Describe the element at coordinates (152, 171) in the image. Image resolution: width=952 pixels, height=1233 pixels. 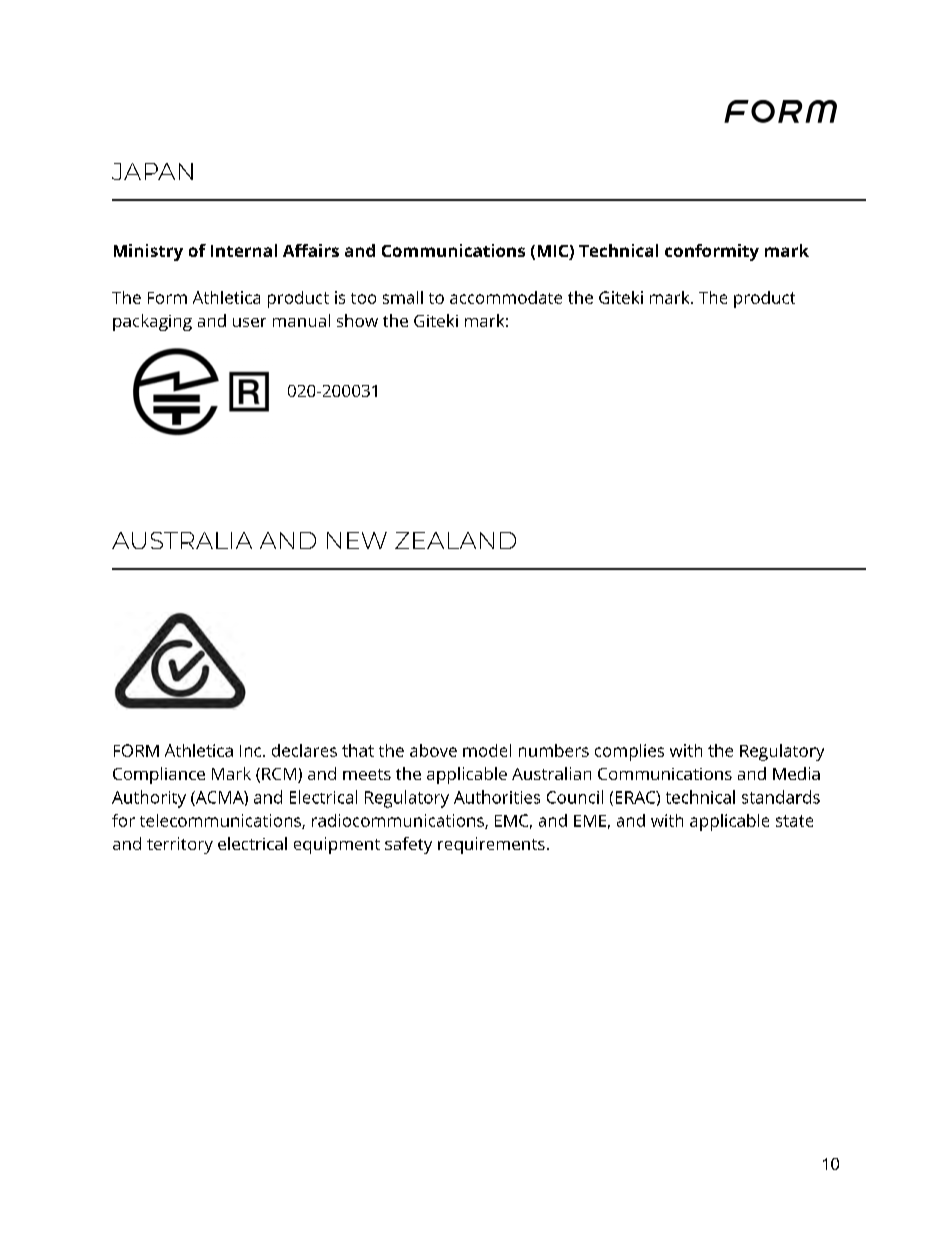
I see `JAPAN` at that location.
